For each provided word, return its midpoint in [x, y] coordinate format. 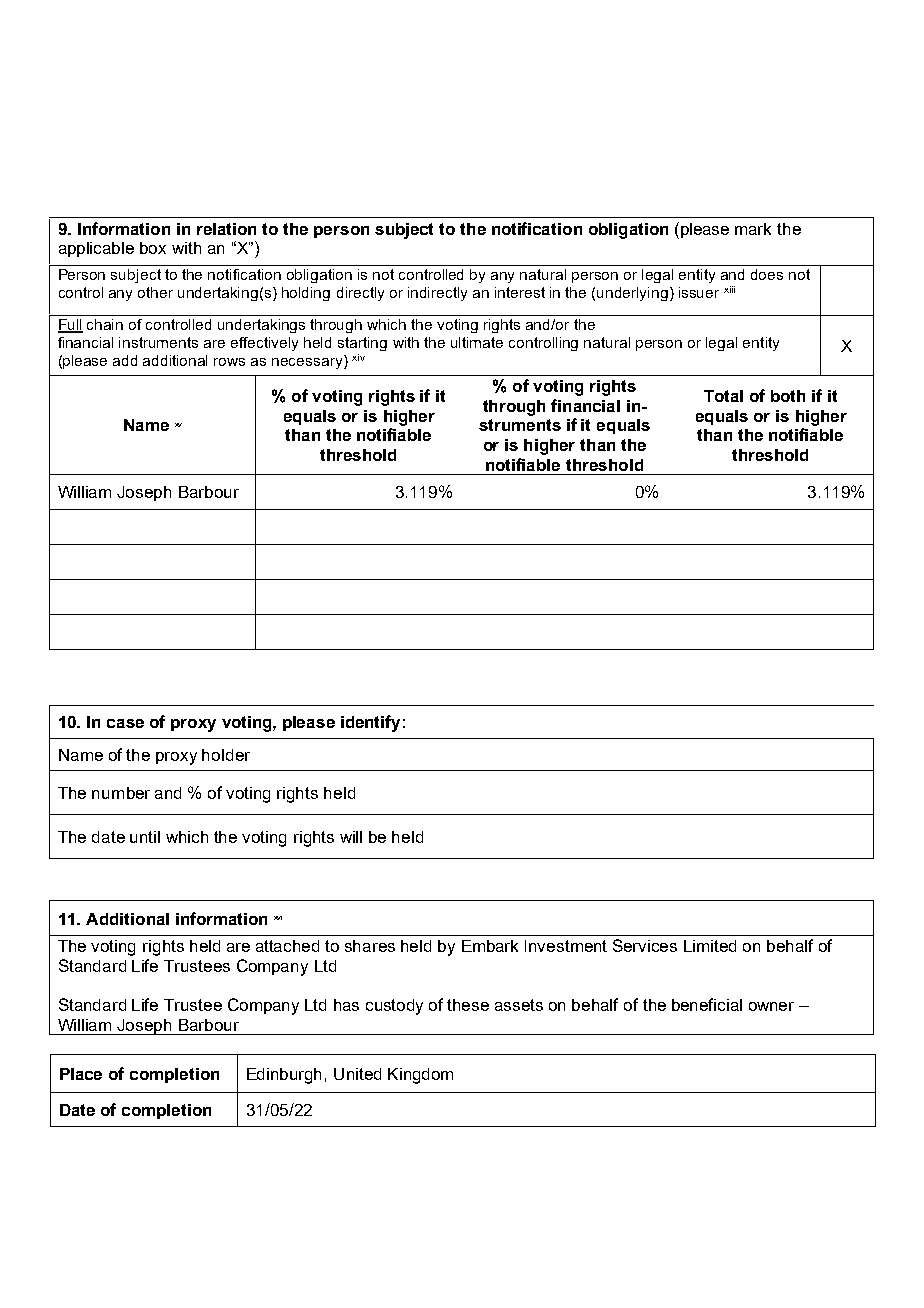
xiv [358, 357]
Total [723, 396]
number [121, 793]
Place [81, 1074]
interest [520, 292]
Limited [710, 946]
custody [394, 1007]
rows [229, 362]
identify [370, 723]
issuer [699, 292]
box [153, 248]
